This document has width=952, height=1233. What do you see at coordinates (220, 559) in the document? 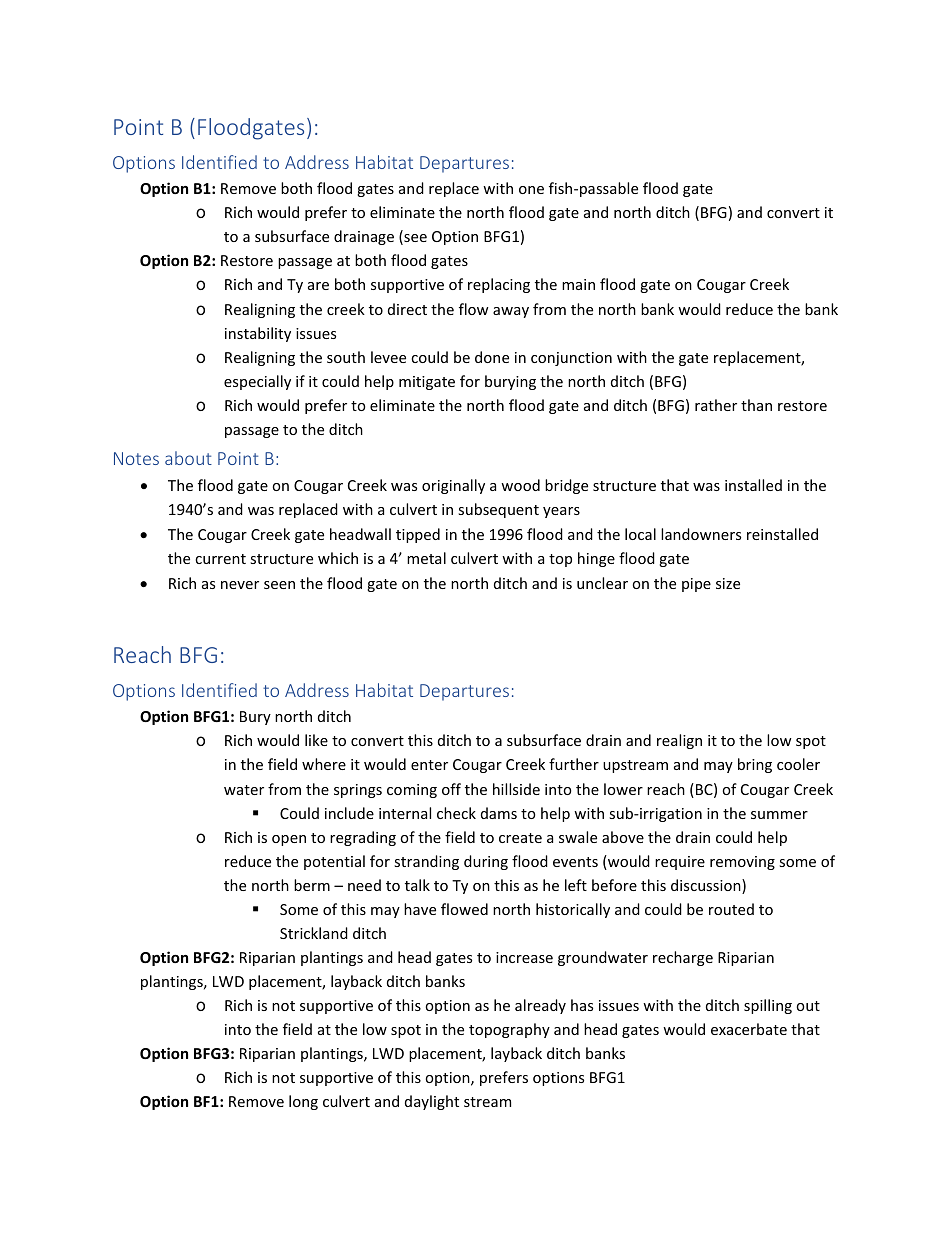
I see `current` at bounding box center [220, 559].
